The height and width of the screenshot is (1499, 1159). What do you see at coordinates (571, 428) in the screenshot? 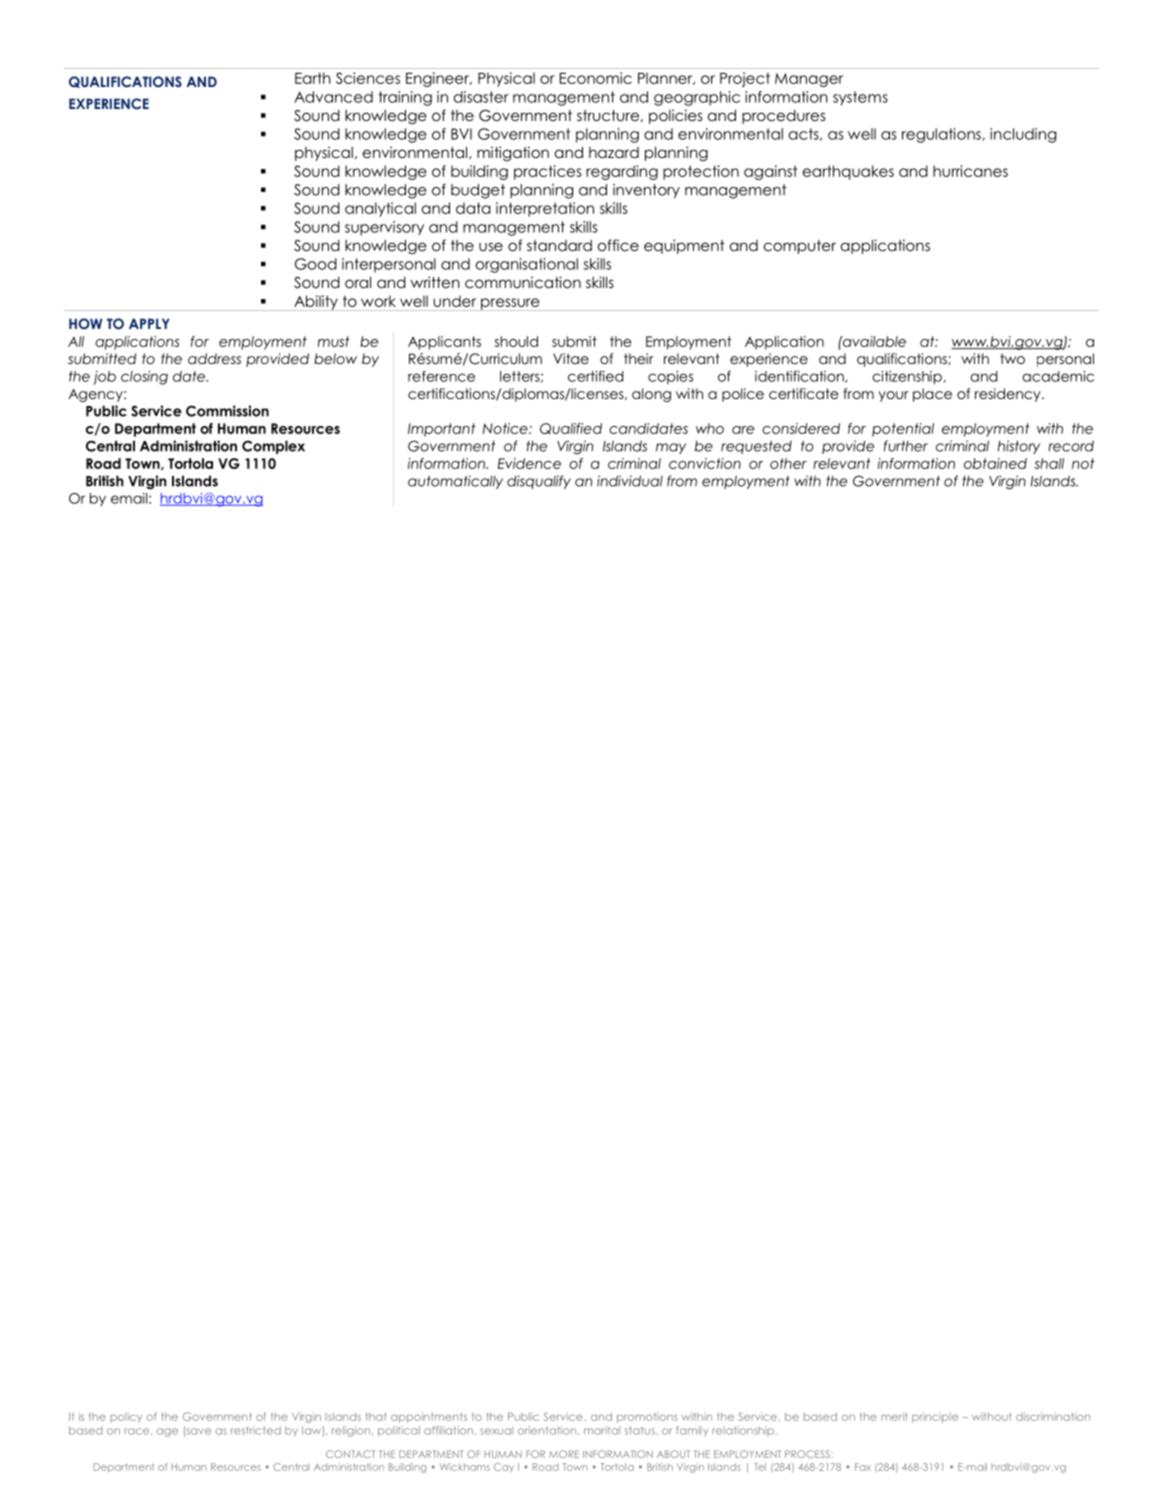
I see `Qualified` at bounding box center [571, 428].
